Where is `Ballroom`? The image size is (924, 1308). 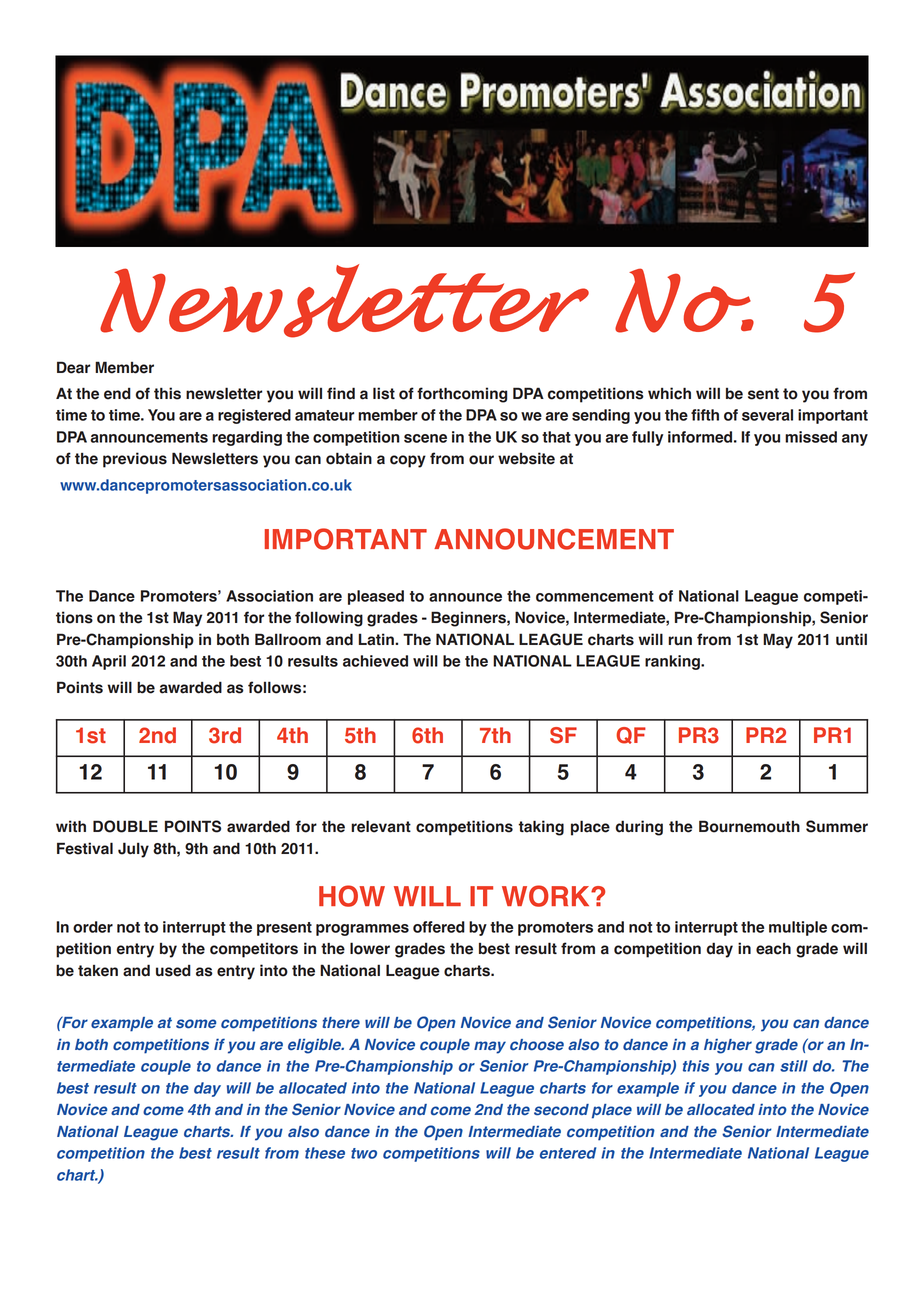
Ballroom is located at coordinates (288, 639).
